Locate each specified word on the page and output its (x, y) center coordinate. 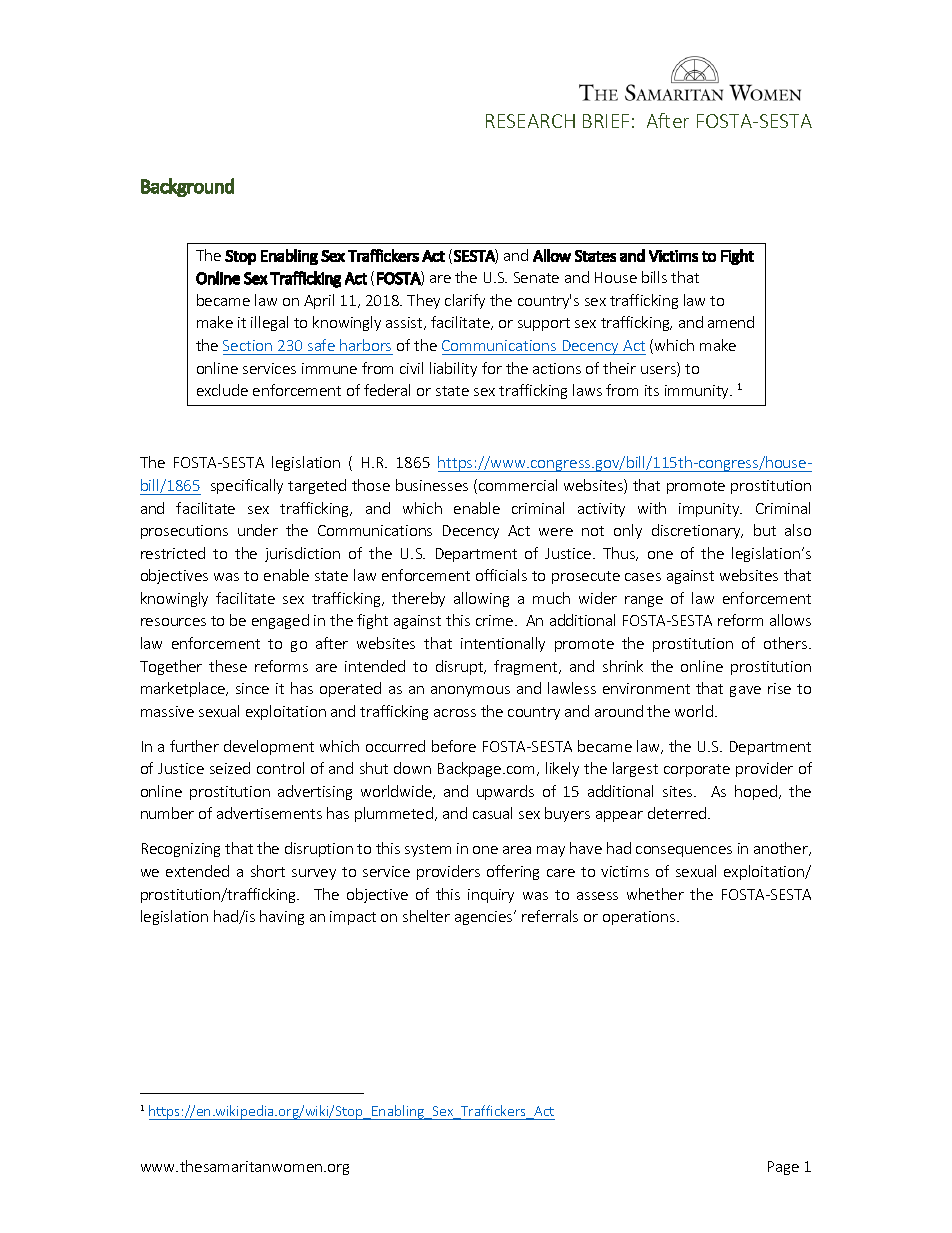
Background (187, 187)
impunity (710, 510)
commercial (518, 485)
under (258, 530)
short (268, 871)
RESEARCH (530, 121)
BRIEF (606, 121)
